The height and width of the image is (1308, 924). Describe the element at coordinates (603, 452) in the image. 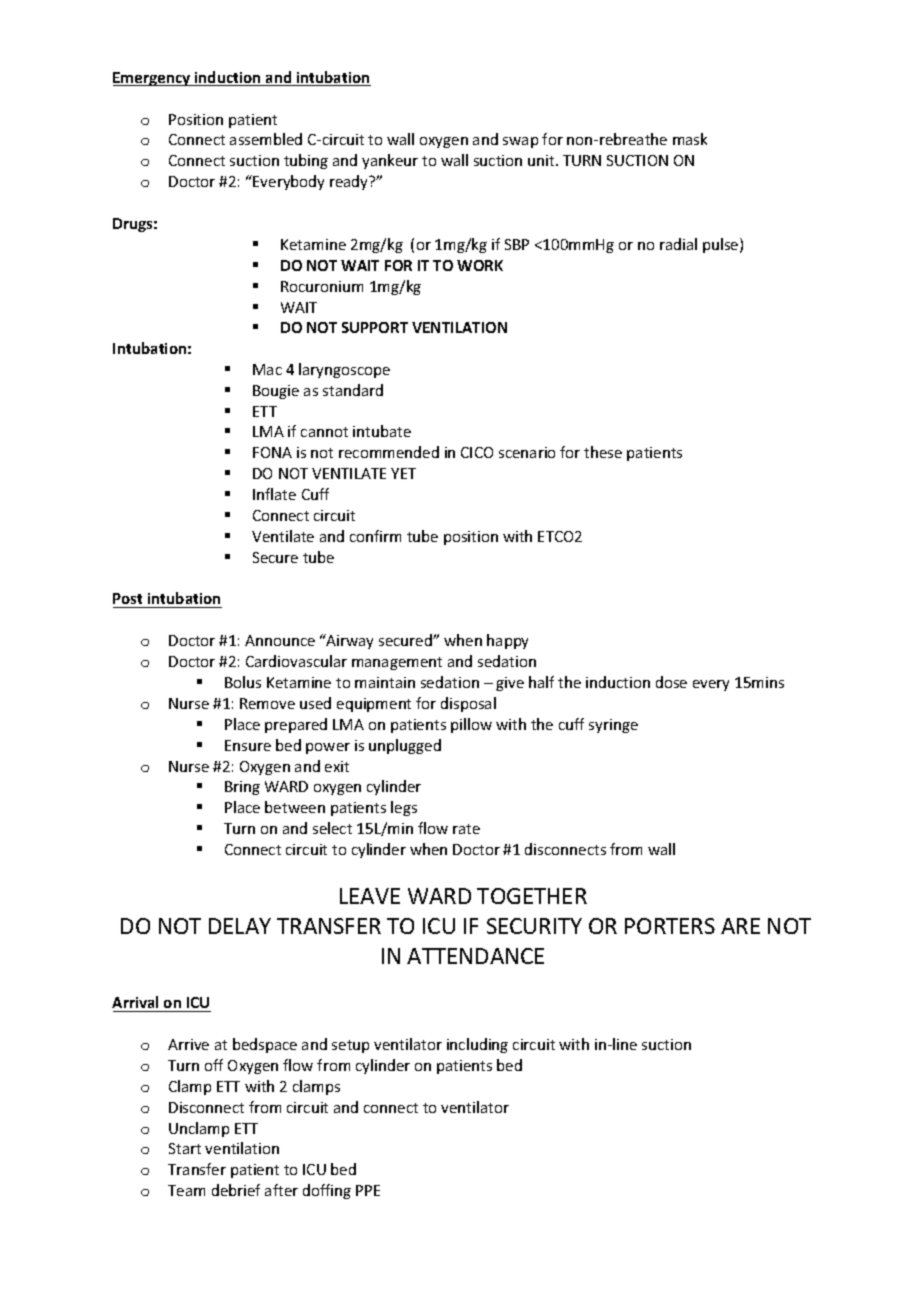

I see `these` at that location.
